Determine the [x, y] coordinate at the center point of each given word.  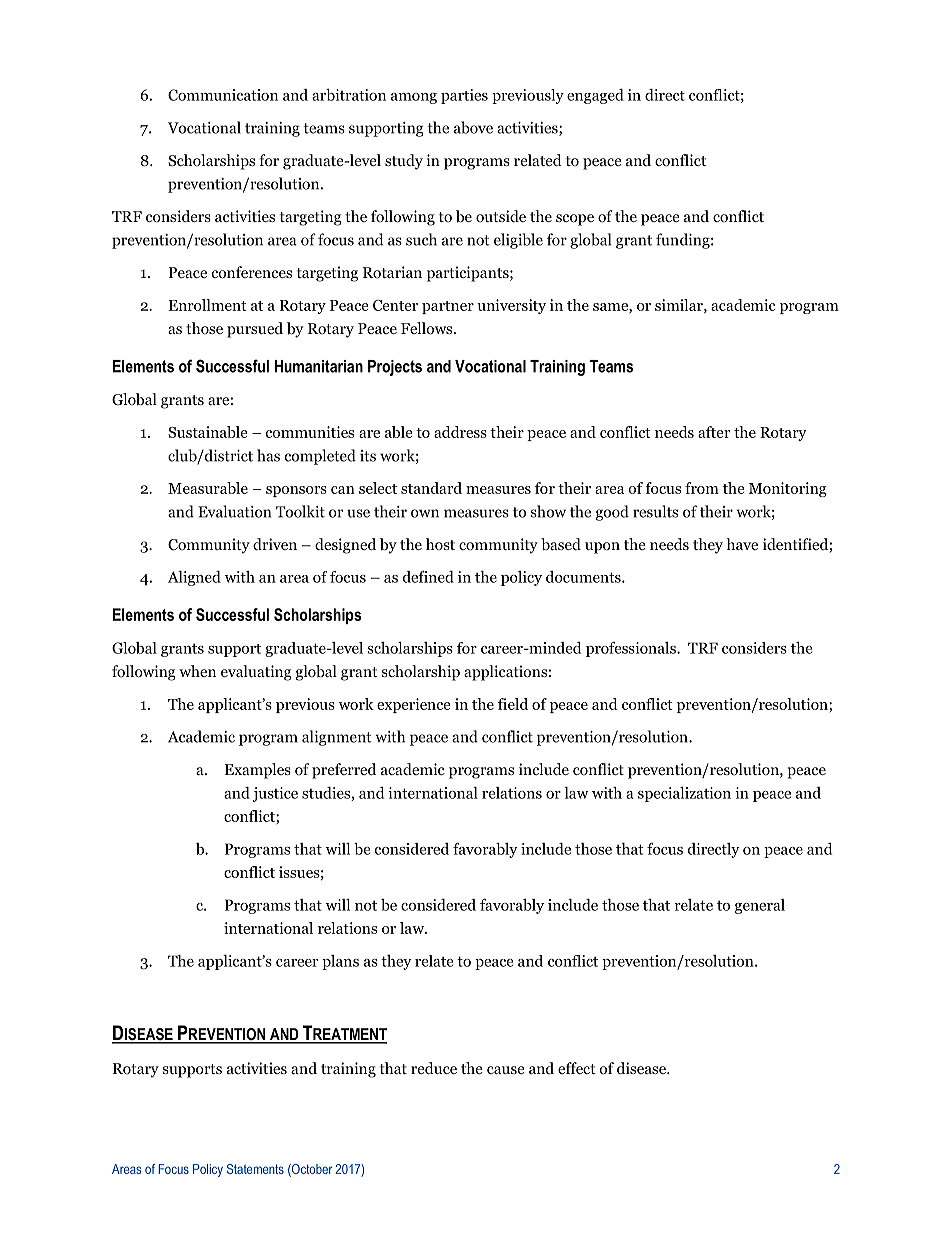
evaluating [256, 673]
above [473, 127]
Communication [223, 95]
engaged [595, 96]
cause [506, 1070]
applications [505, 673]
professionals [632, 649]
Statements [255, 1169]
